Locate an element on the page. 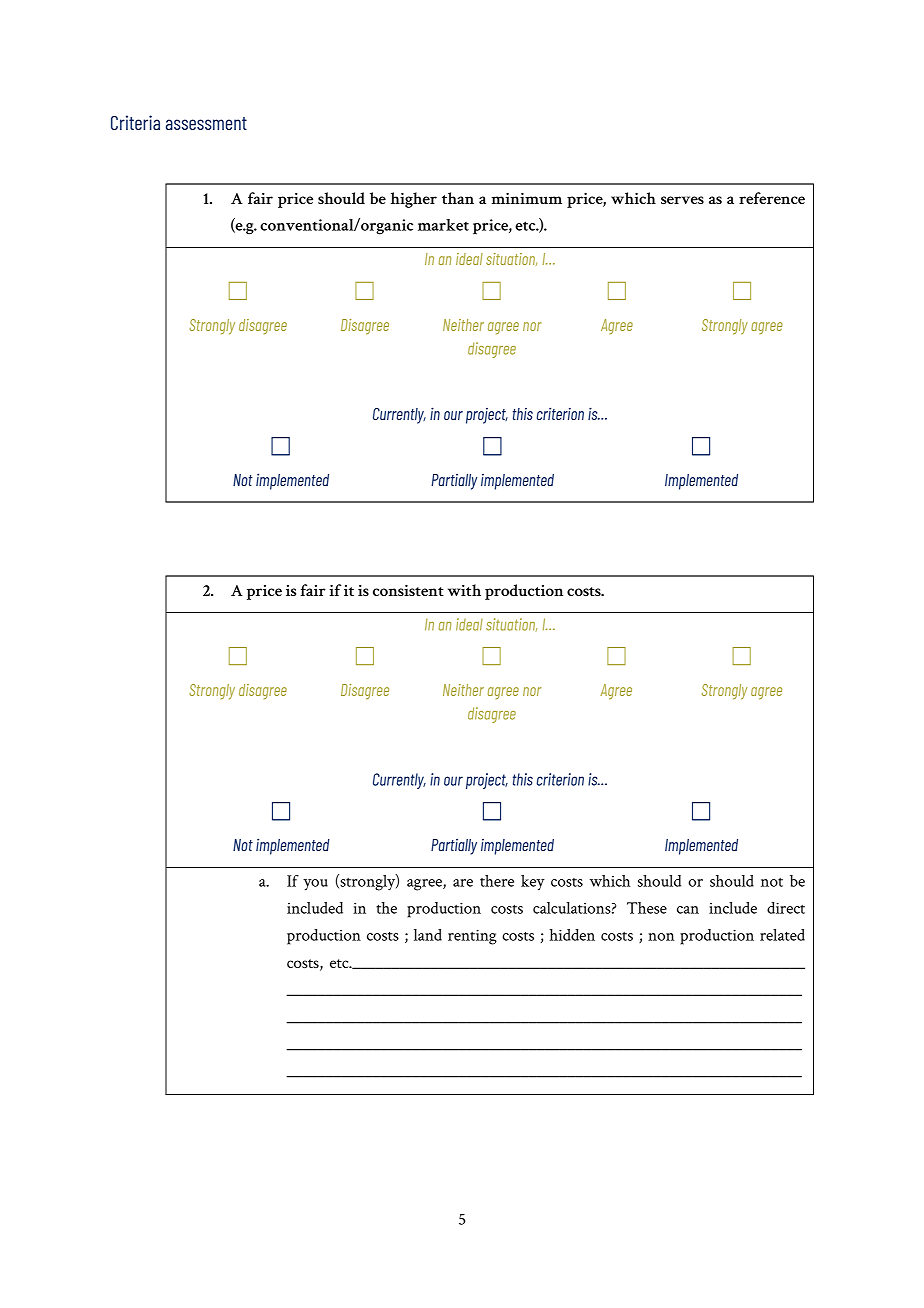 This document has width=924, height=1308. can is located at coordinates (688, 910).
